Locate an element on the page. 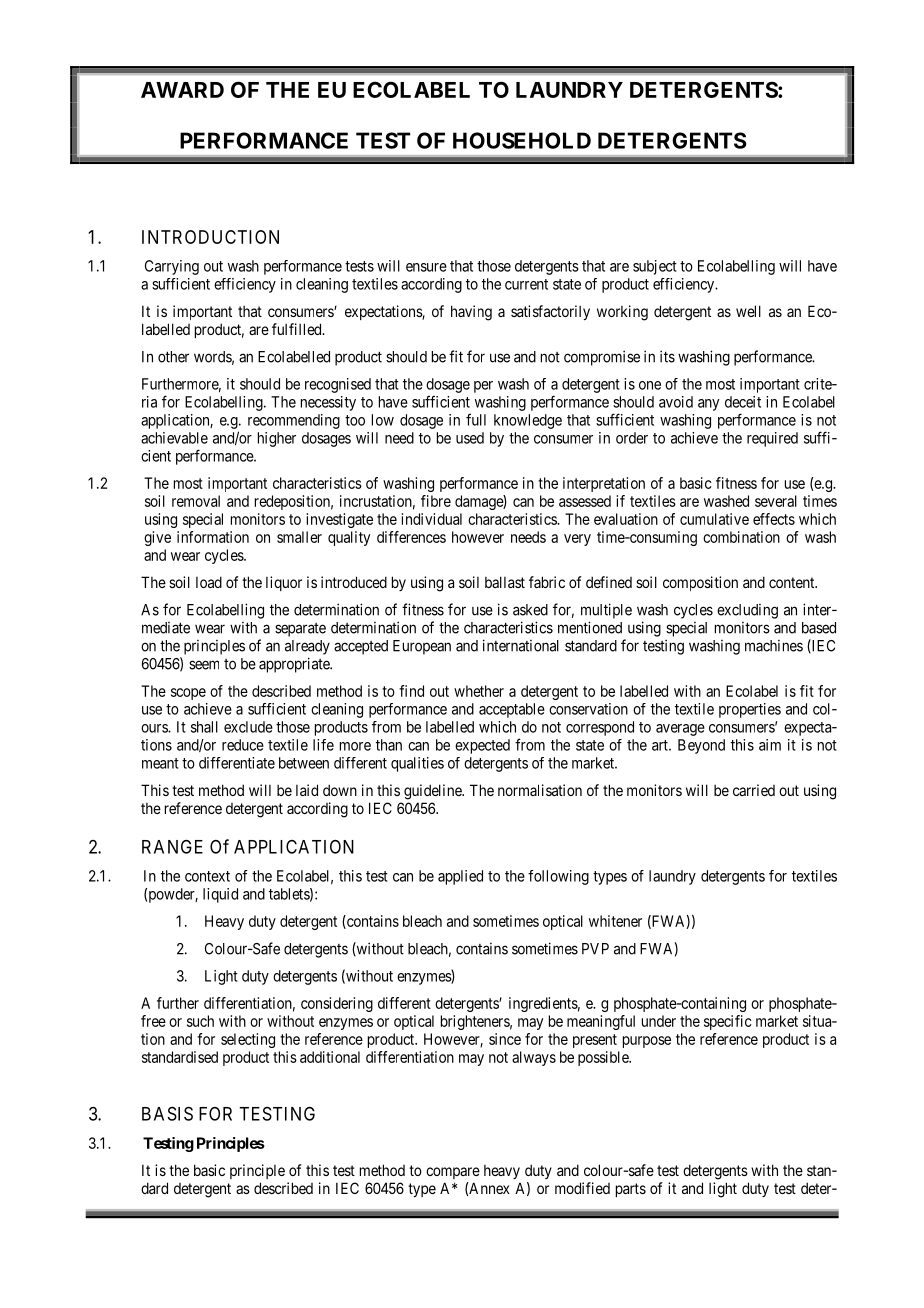 The height and width of the image is (1308, 924). guideline is located at coordinates (433, 792).
